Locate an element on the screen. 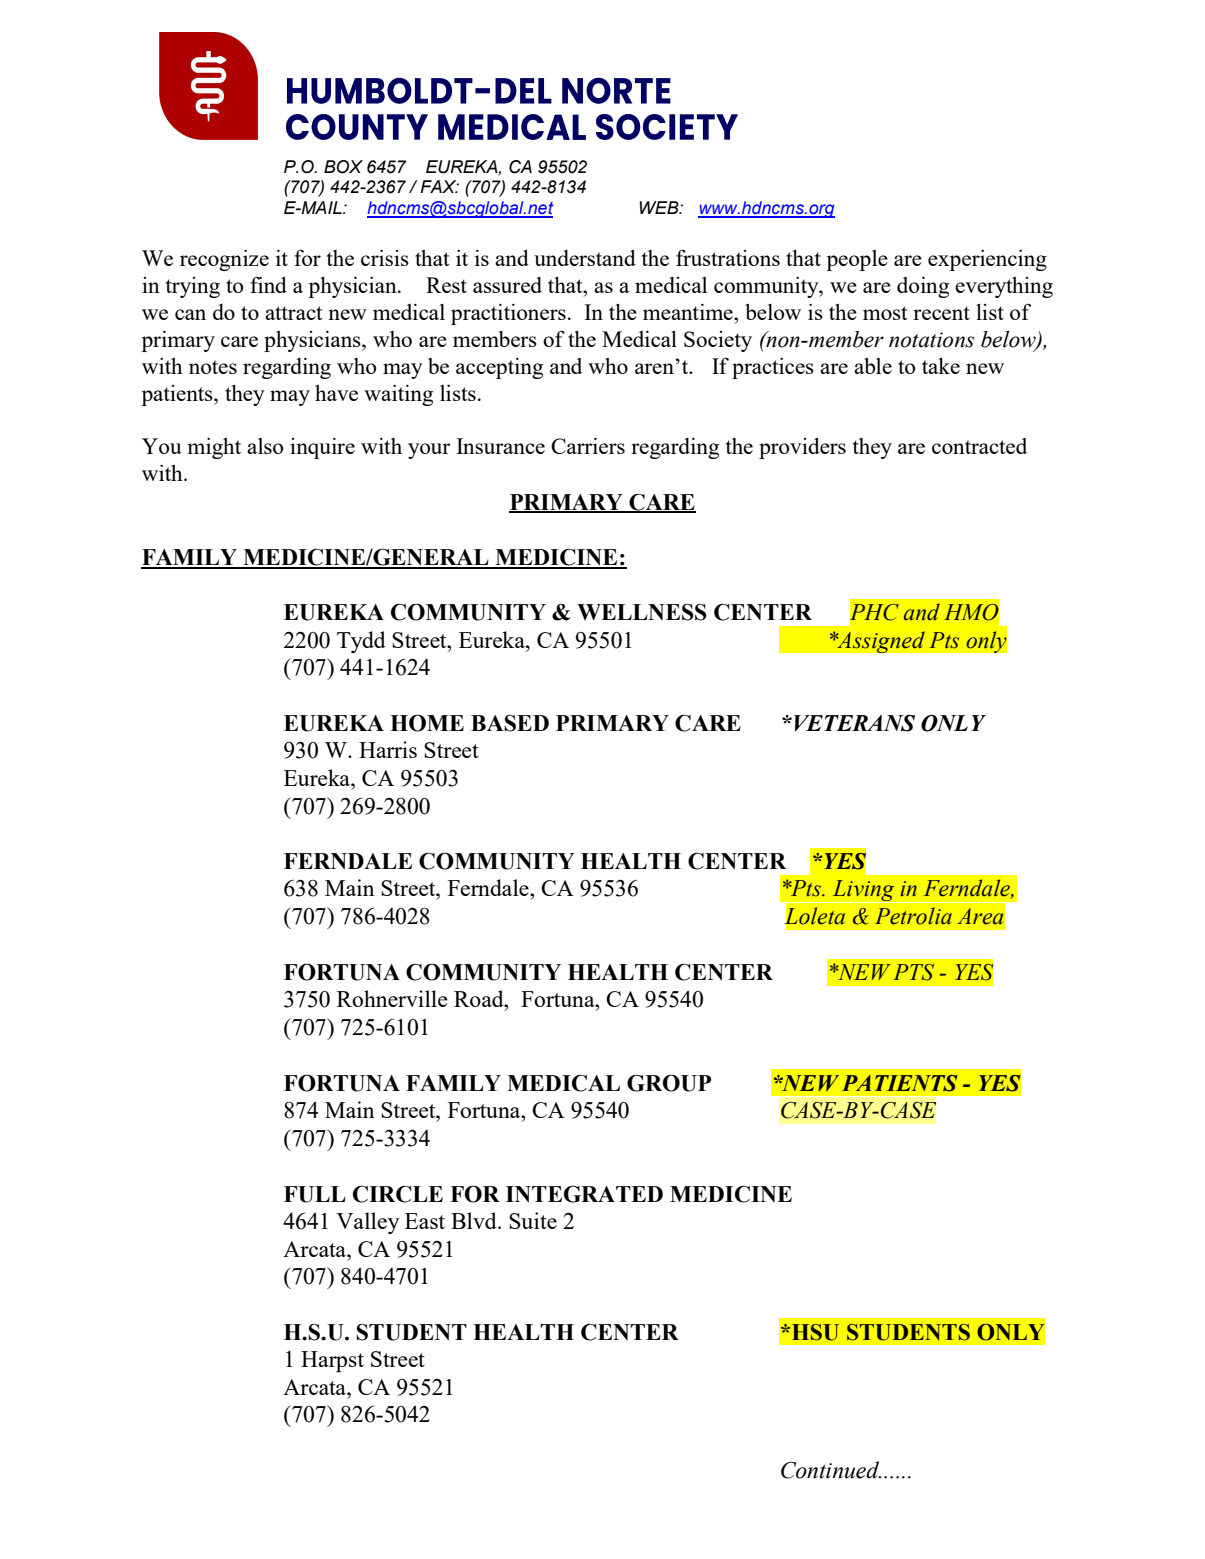  BOX is located at coordinates (343, 167).
